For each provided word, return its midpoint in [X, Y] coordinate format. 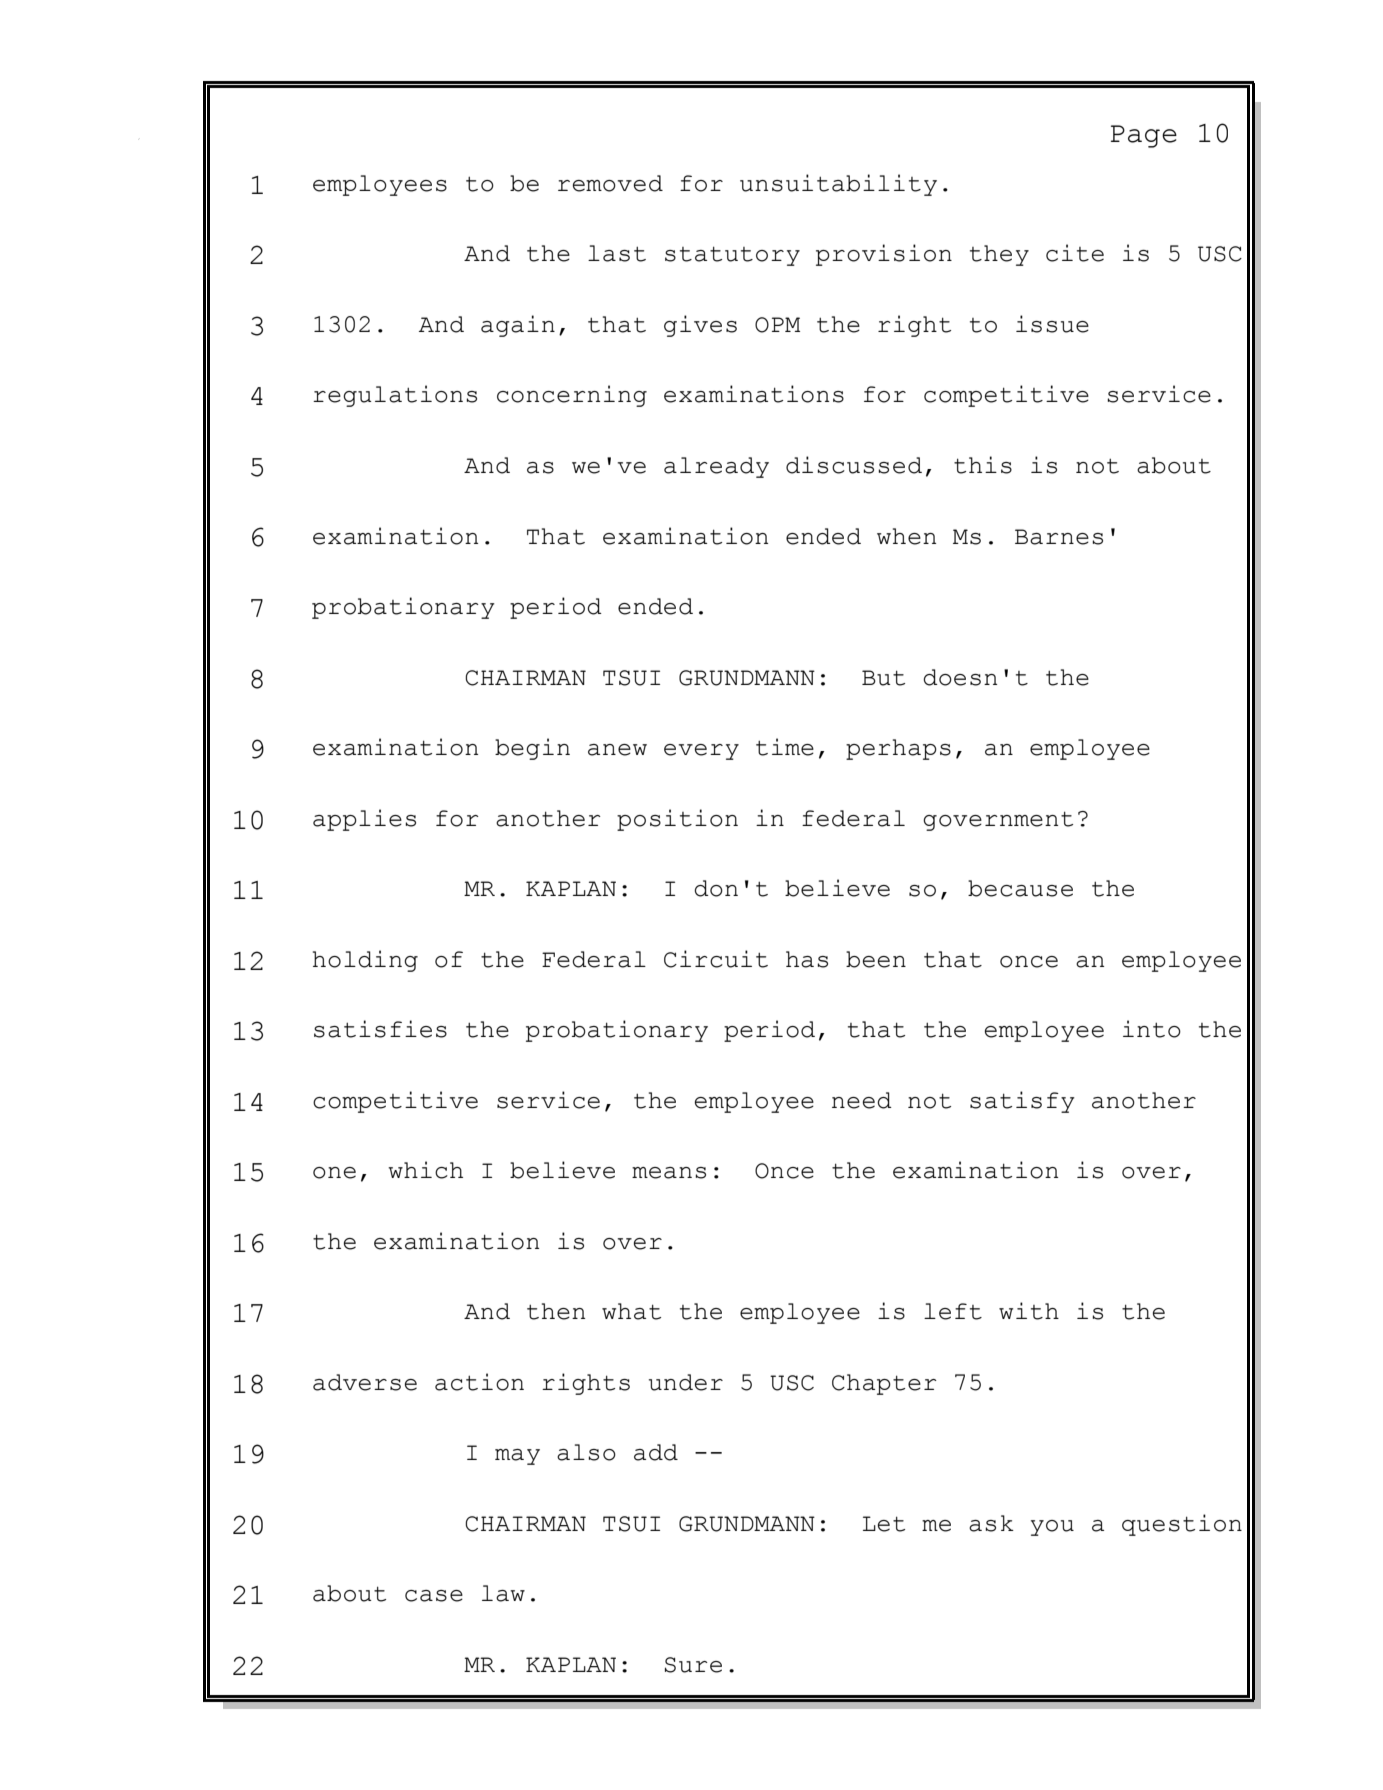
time [785, 747]
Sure [693, 1665]
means [669, 1173]
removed [610, 183]
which [425, 1170]
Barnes [1059, 537]
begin [532, 749]
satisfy [1022, 1102]
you [1052, 1528]
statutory [732, 256]
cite [1075, 253]
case [434, 1596]
